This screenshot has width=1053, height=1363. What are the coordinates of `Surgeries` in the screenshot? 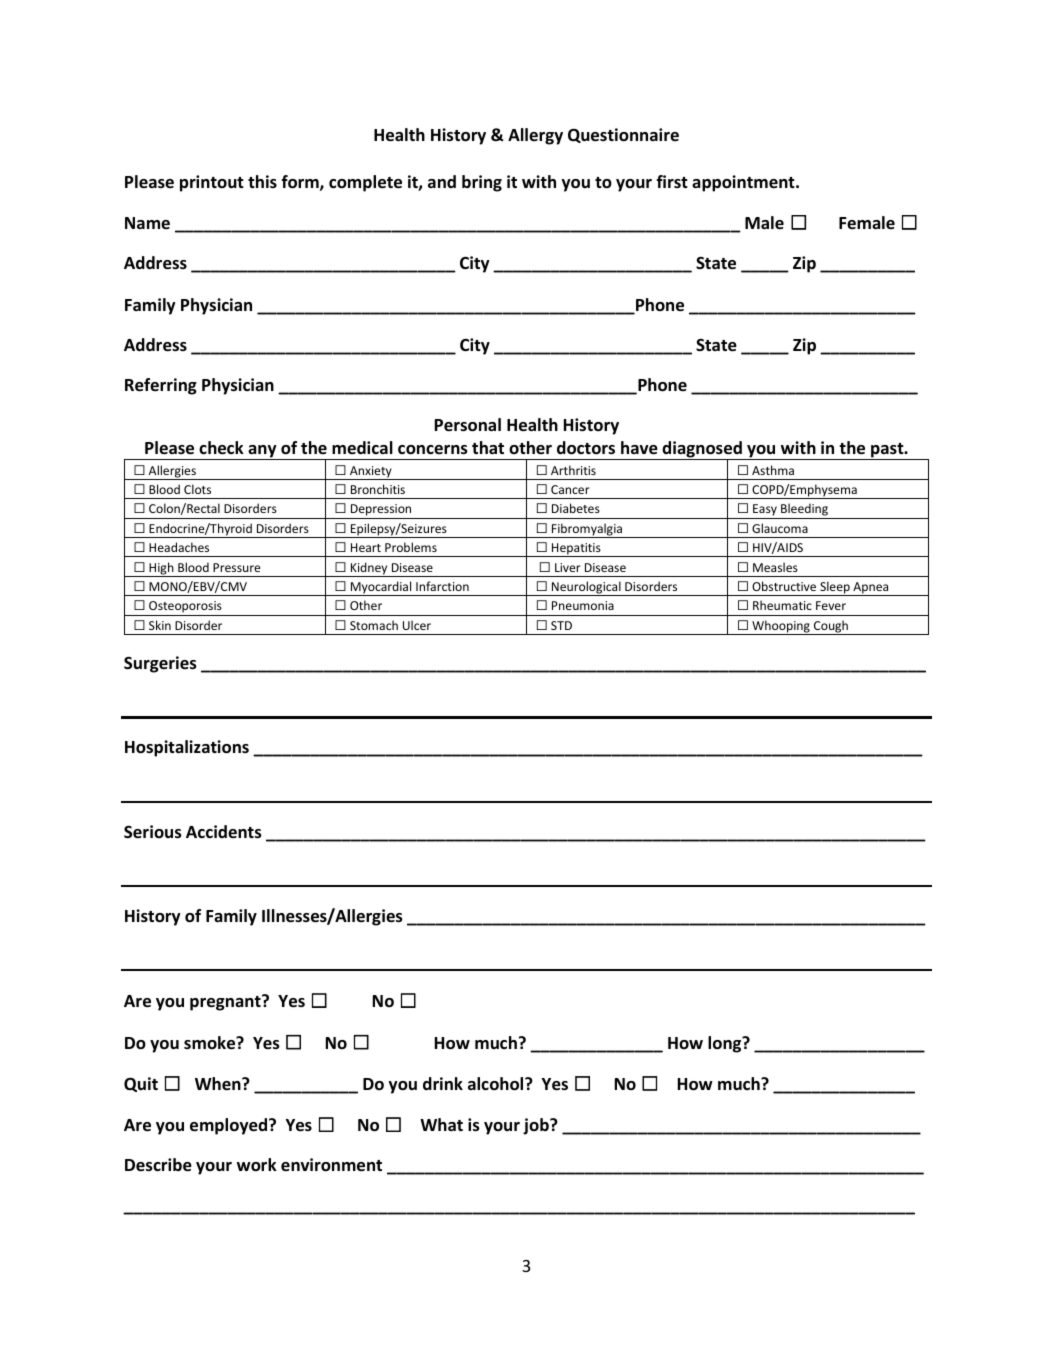 It's located at (160, 664).
